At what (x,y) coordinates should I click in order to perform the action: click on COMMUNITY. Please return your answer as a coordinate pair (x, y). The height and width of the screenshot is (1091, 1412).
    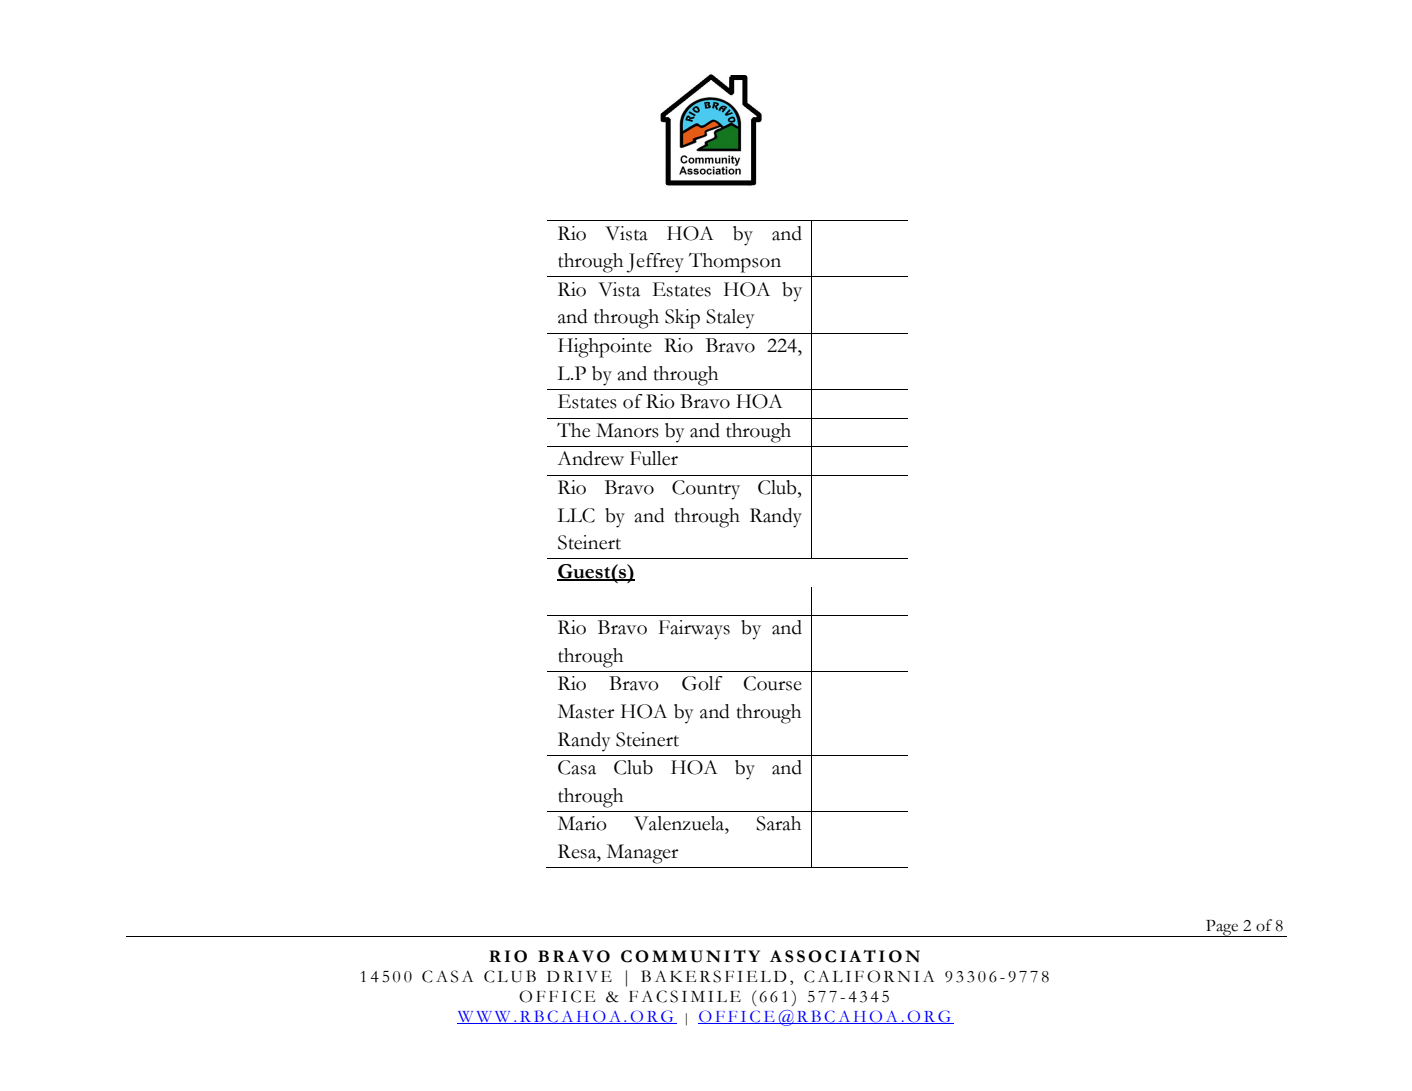
    Looking at the image, I should click on (690, 956).
